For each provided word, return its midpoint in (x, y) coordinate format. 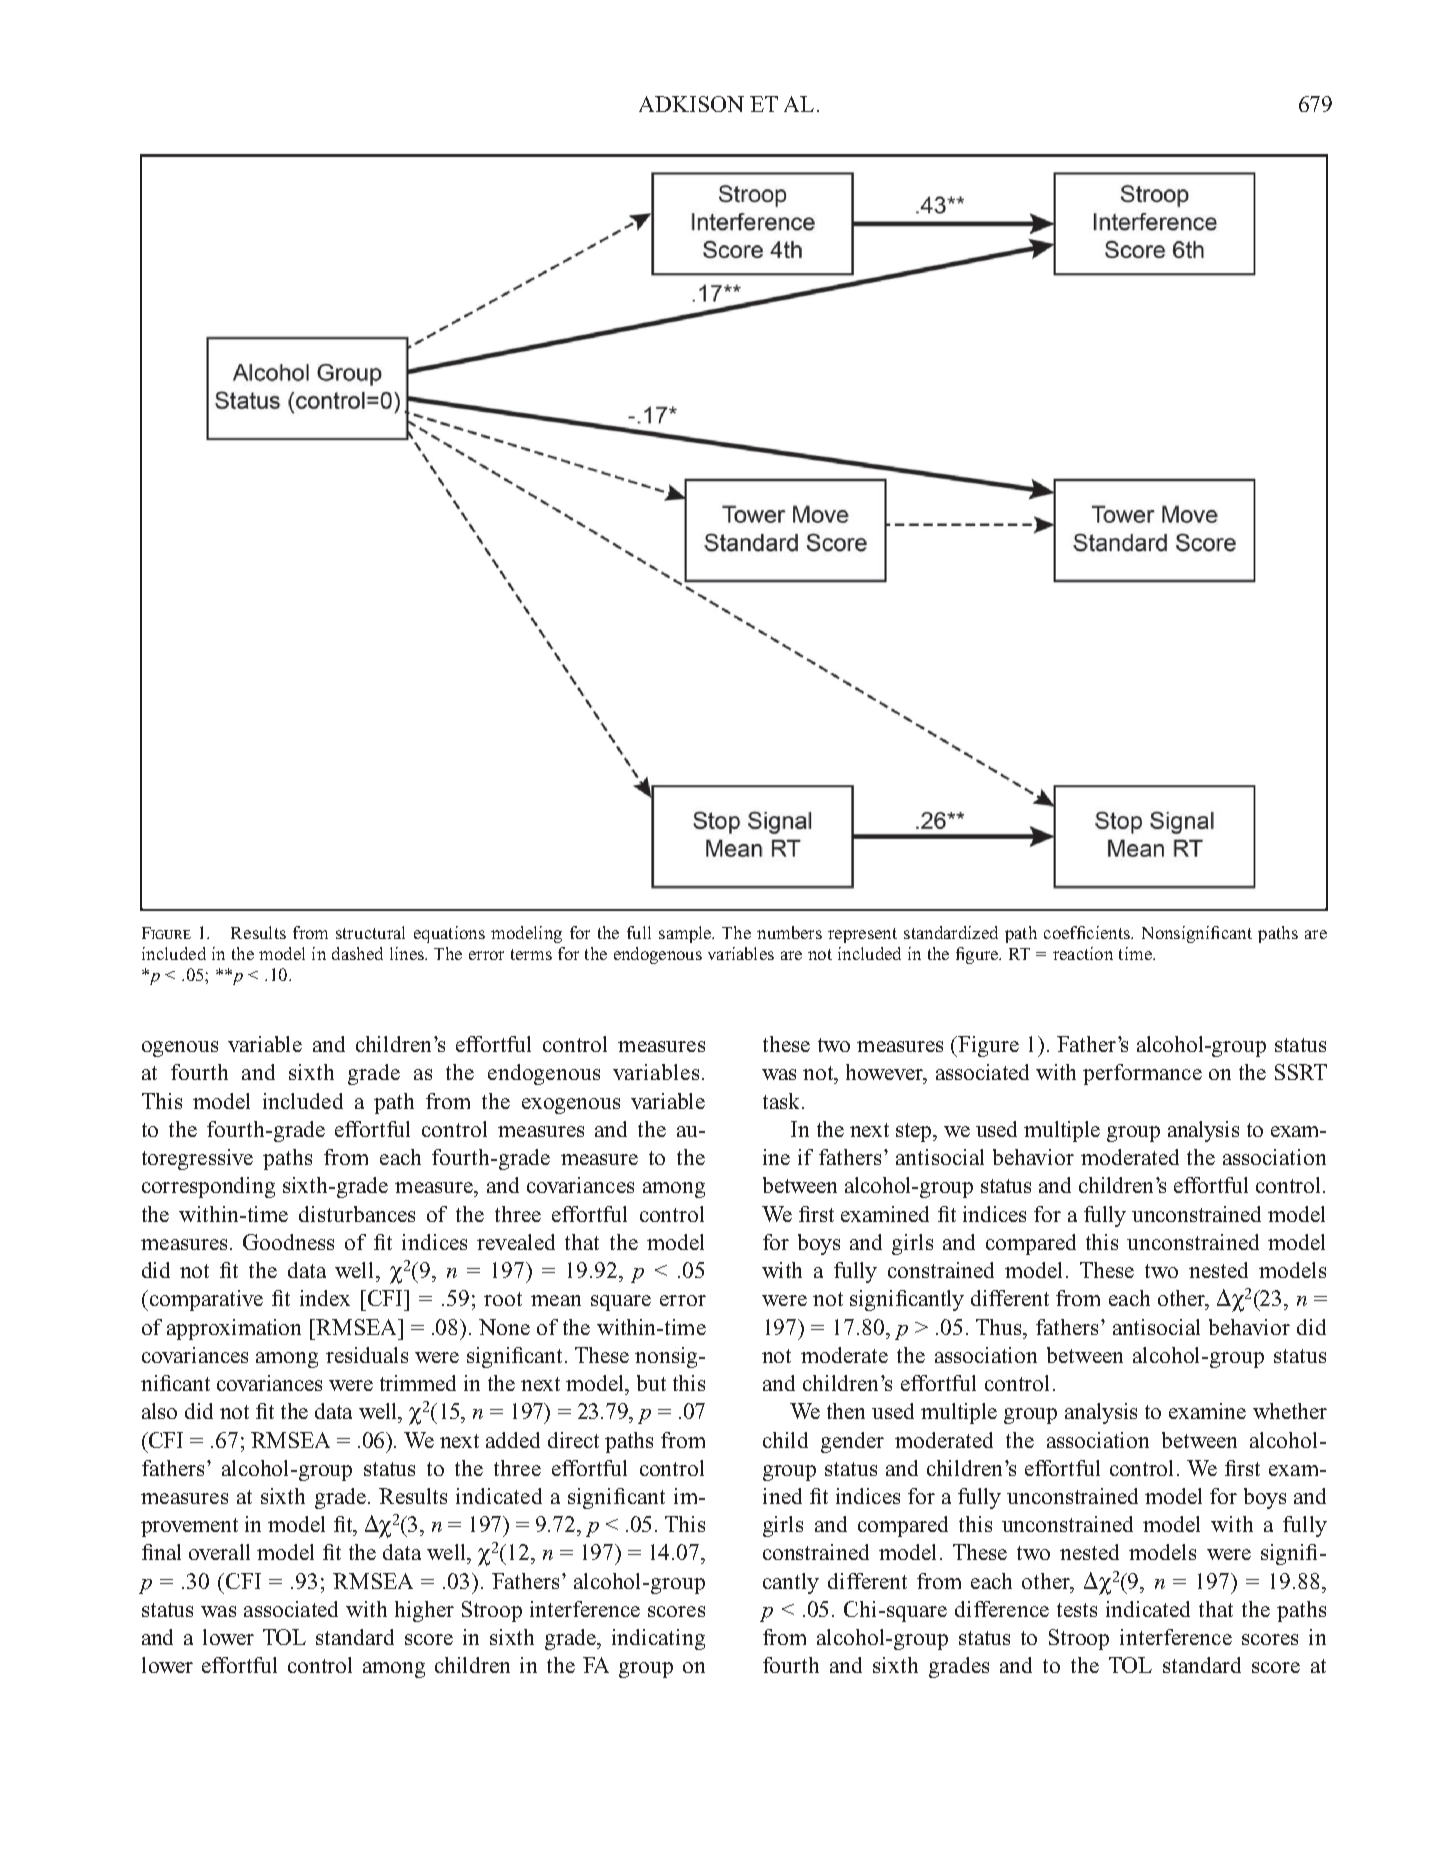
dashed (357, 953)
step (915, 1132)
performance (1142, 1074)
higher (424, 1611)
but (651, 1383)
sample (686, 934)
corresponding (208, 1187)
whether (1290, 1411)
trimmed (418, 1383)
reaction (1083, 953)
